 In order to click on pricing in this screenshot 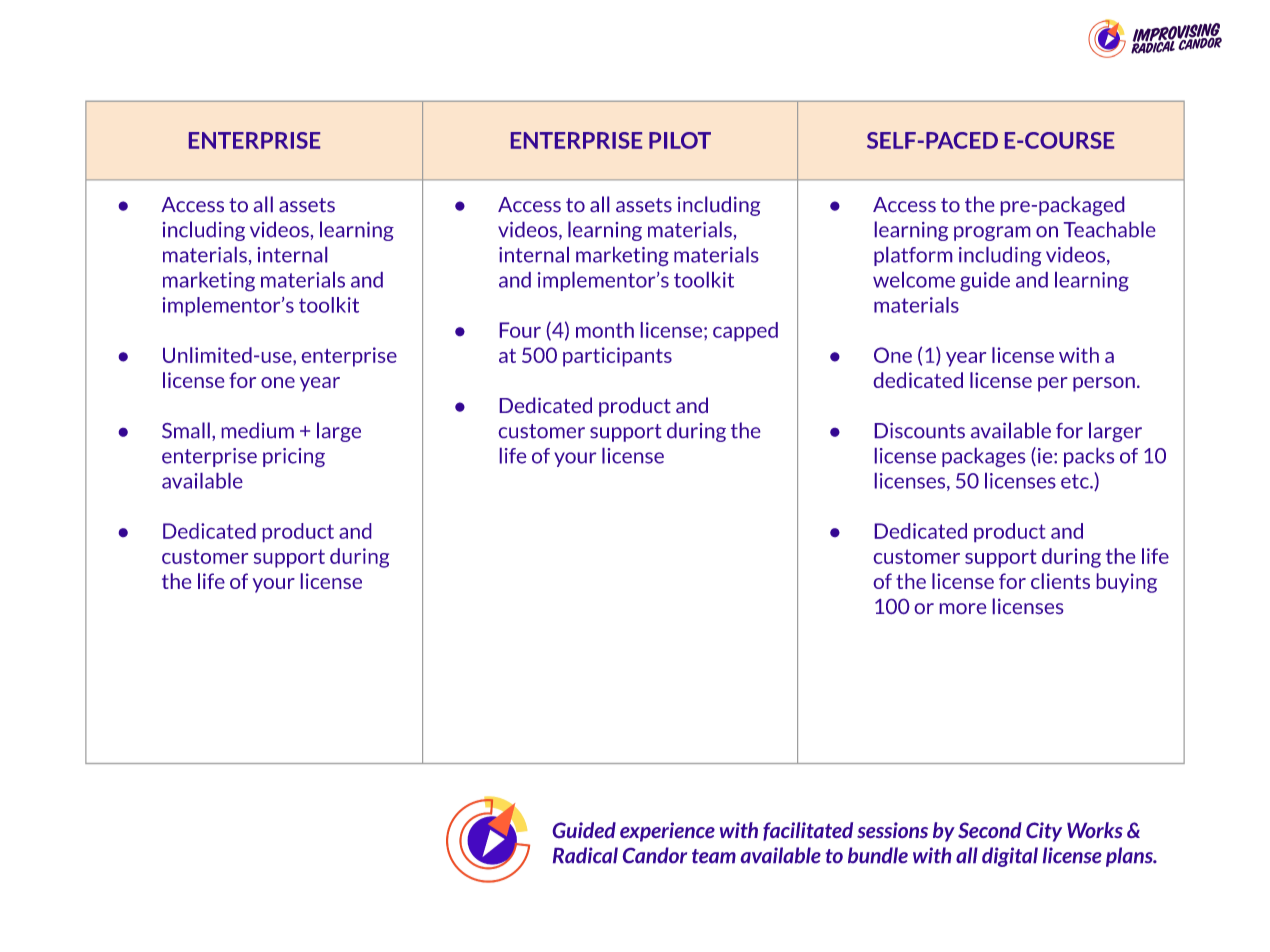, I will do `click(294, 457)`.
